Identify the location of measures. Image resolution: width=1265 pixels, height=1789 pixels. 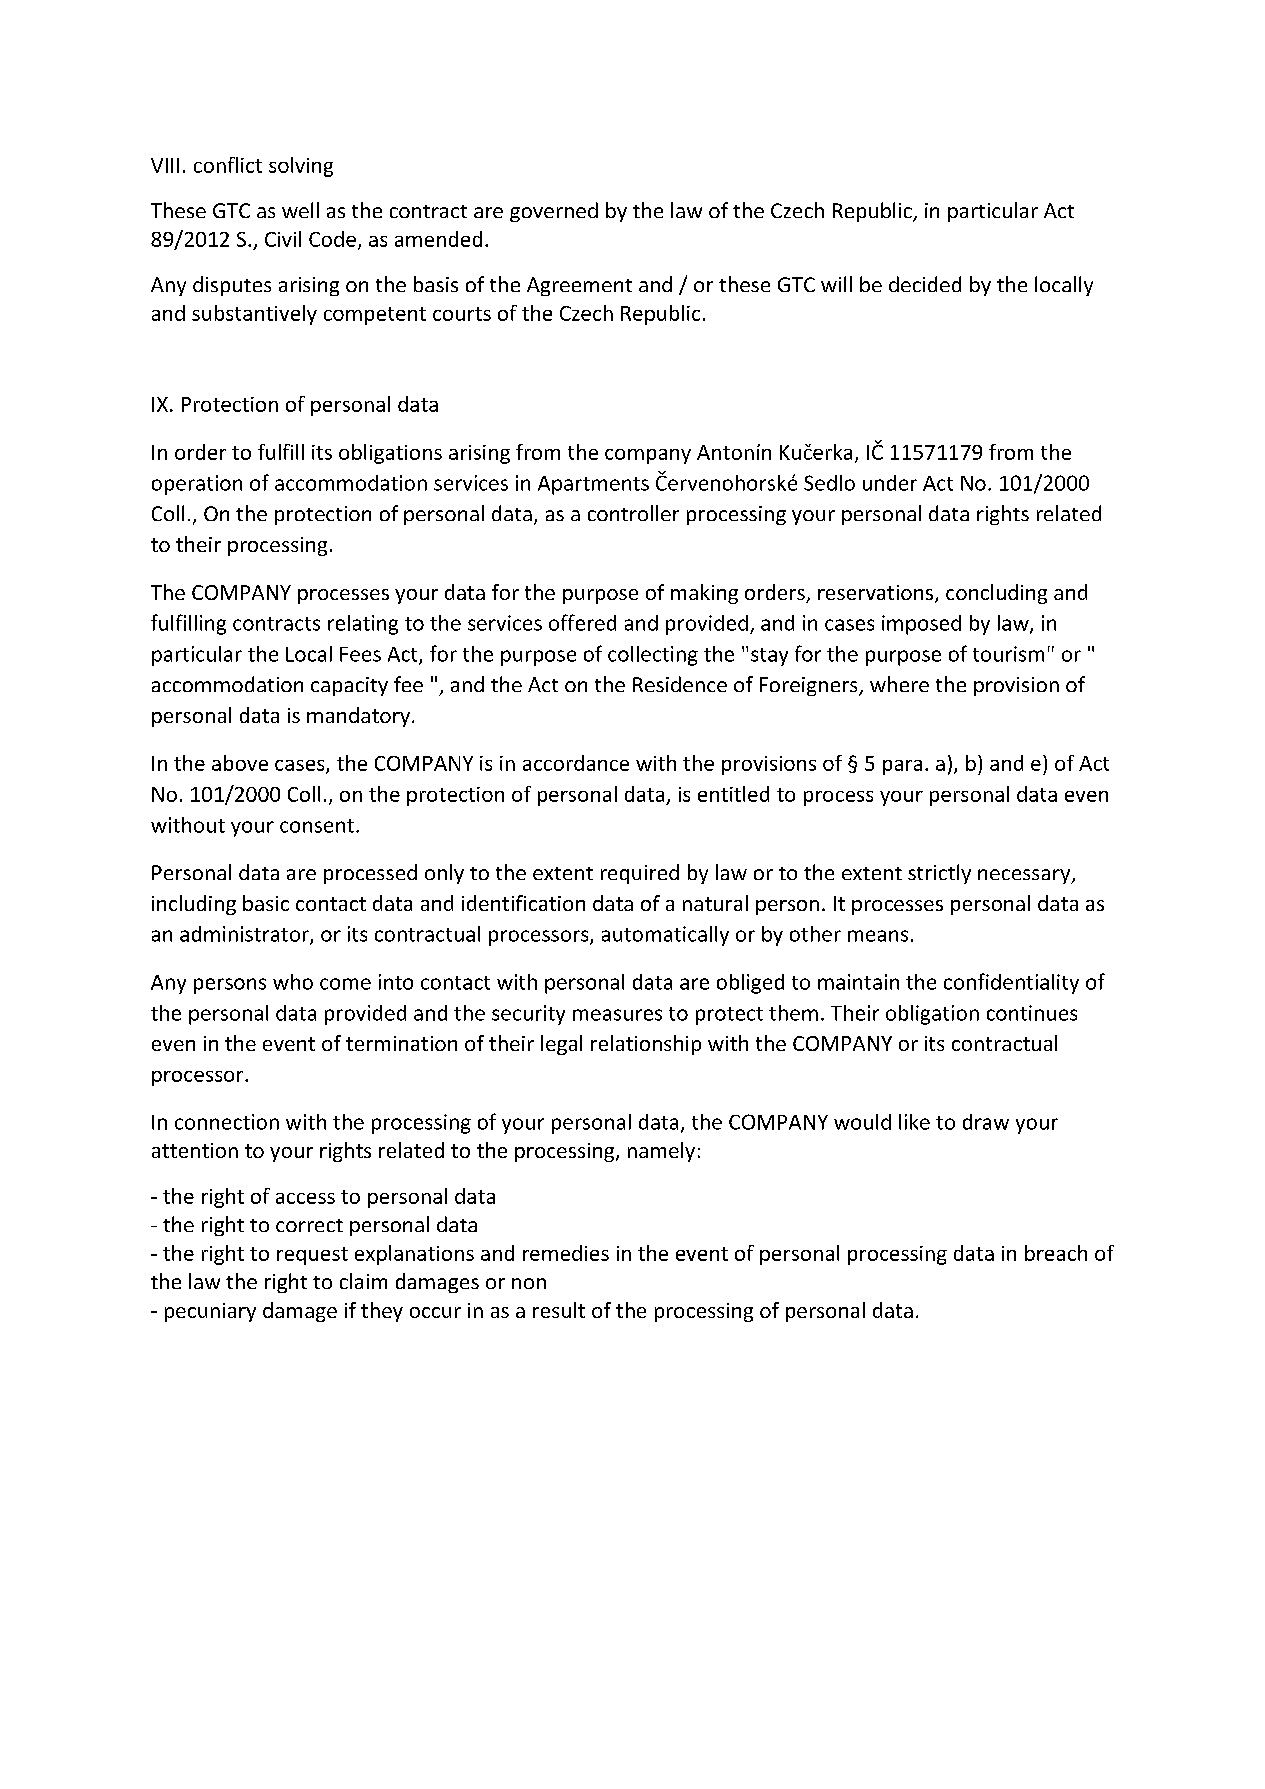
(617, 1015).
